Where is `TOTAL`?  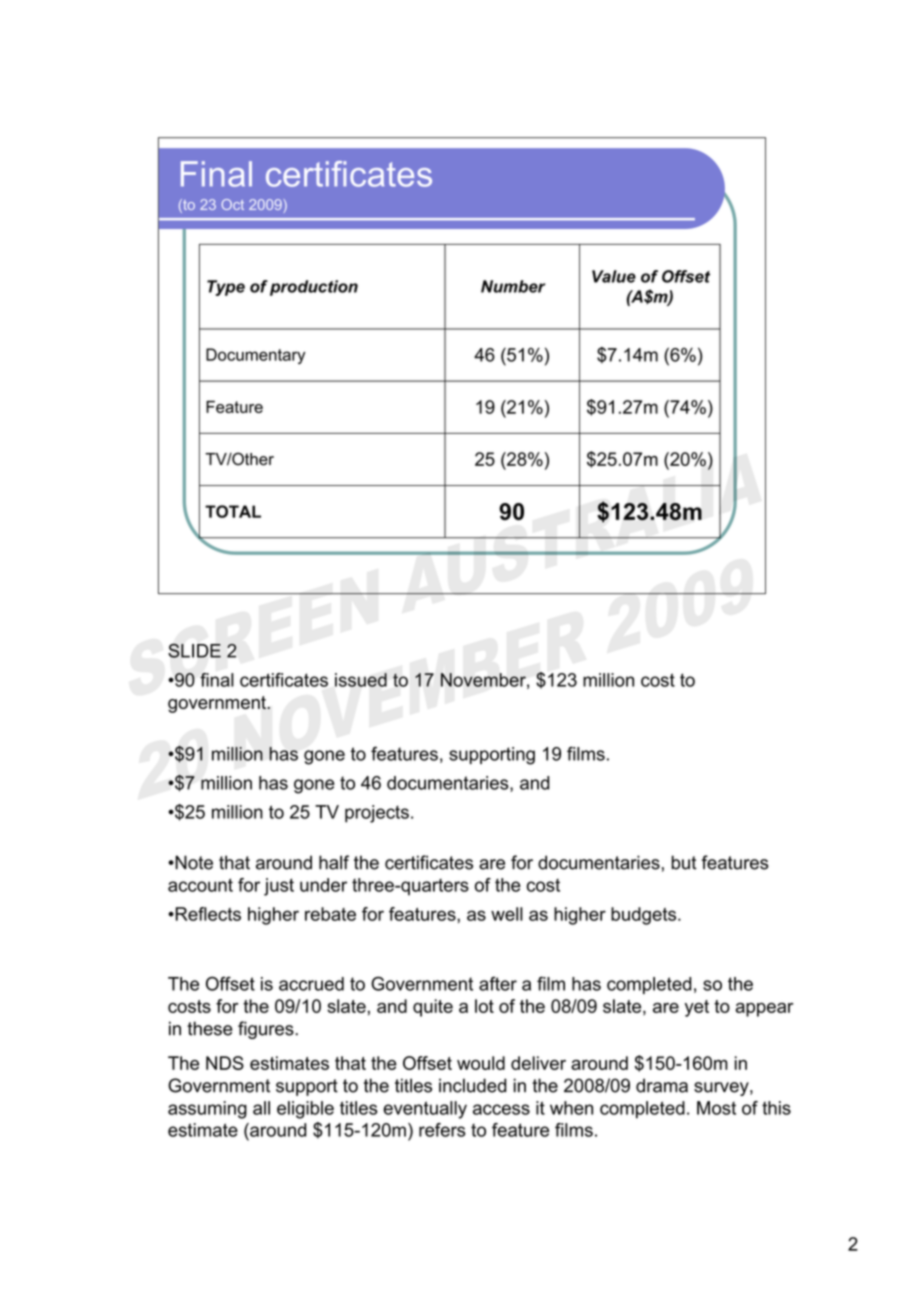 TOTAL is located at coordinates (233, 511).
